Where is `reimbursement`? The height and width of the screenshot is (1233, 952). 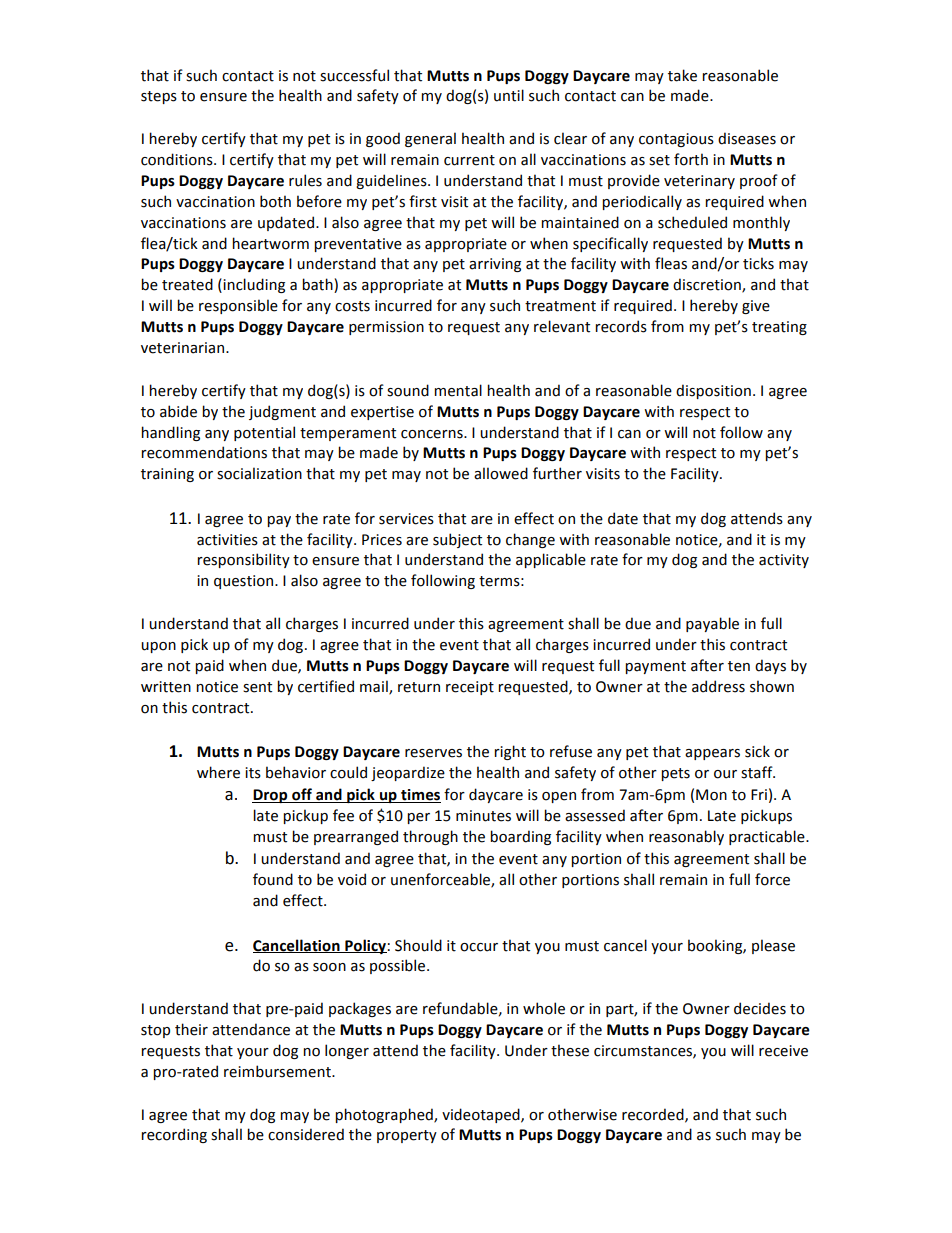 reimbursement is located at coordinates (278, 1071).
